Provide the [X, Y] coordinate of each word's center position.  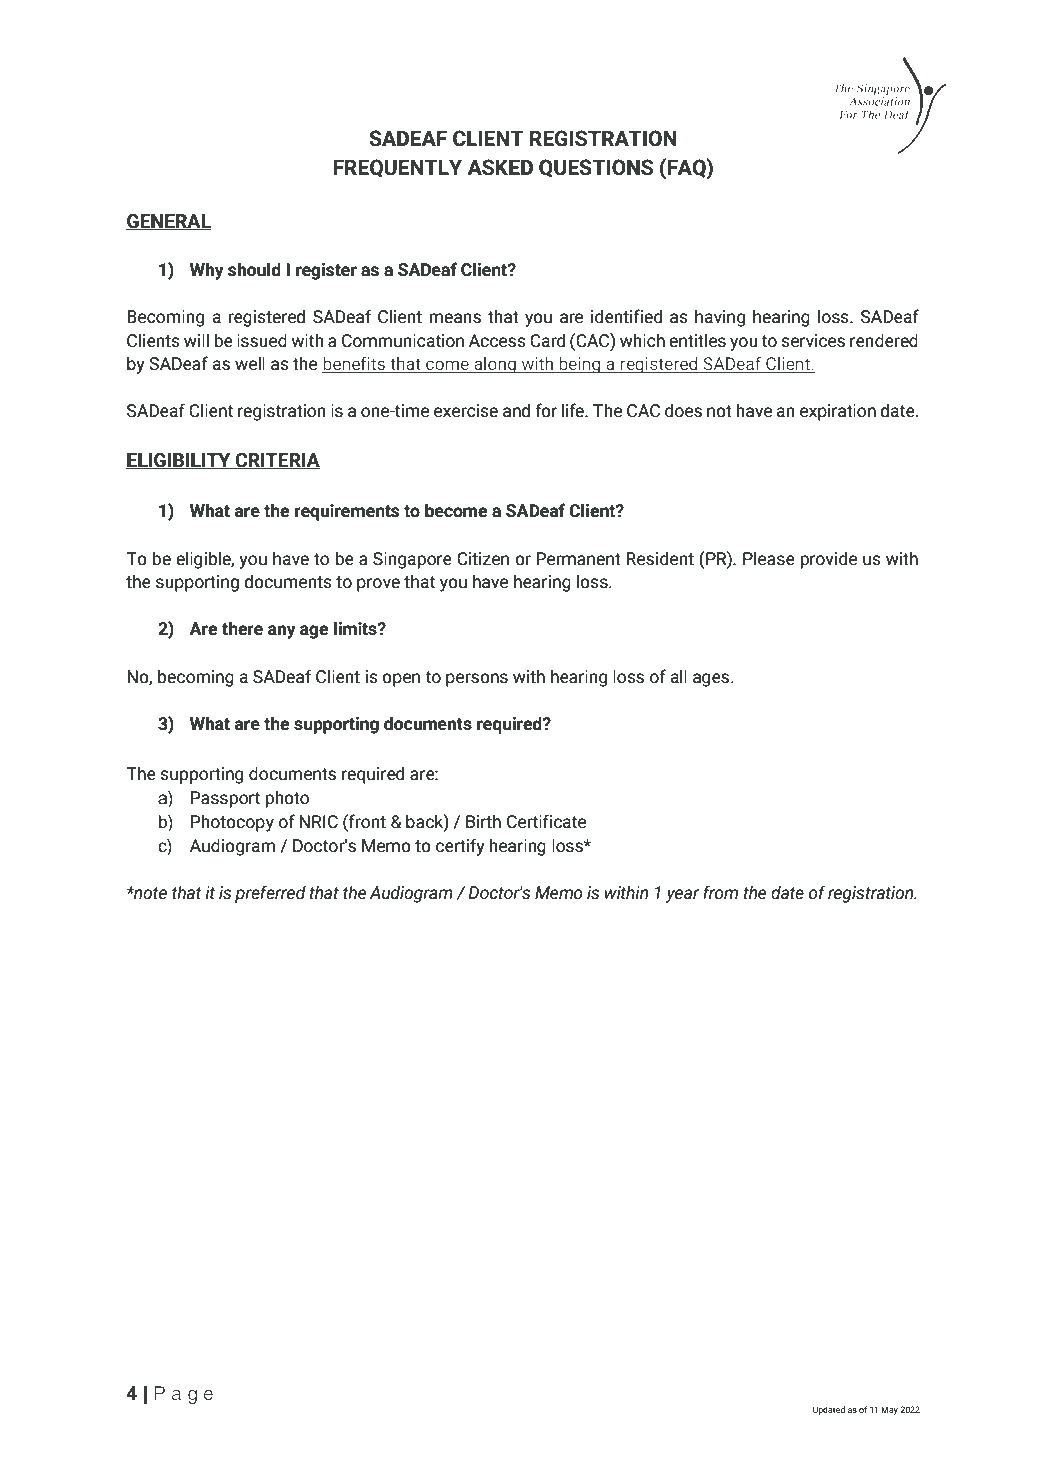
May [889, 1410]
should [254, 269]
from [720, 892]
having [720, 318]
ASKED [500, 167]
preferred [270, 894]
